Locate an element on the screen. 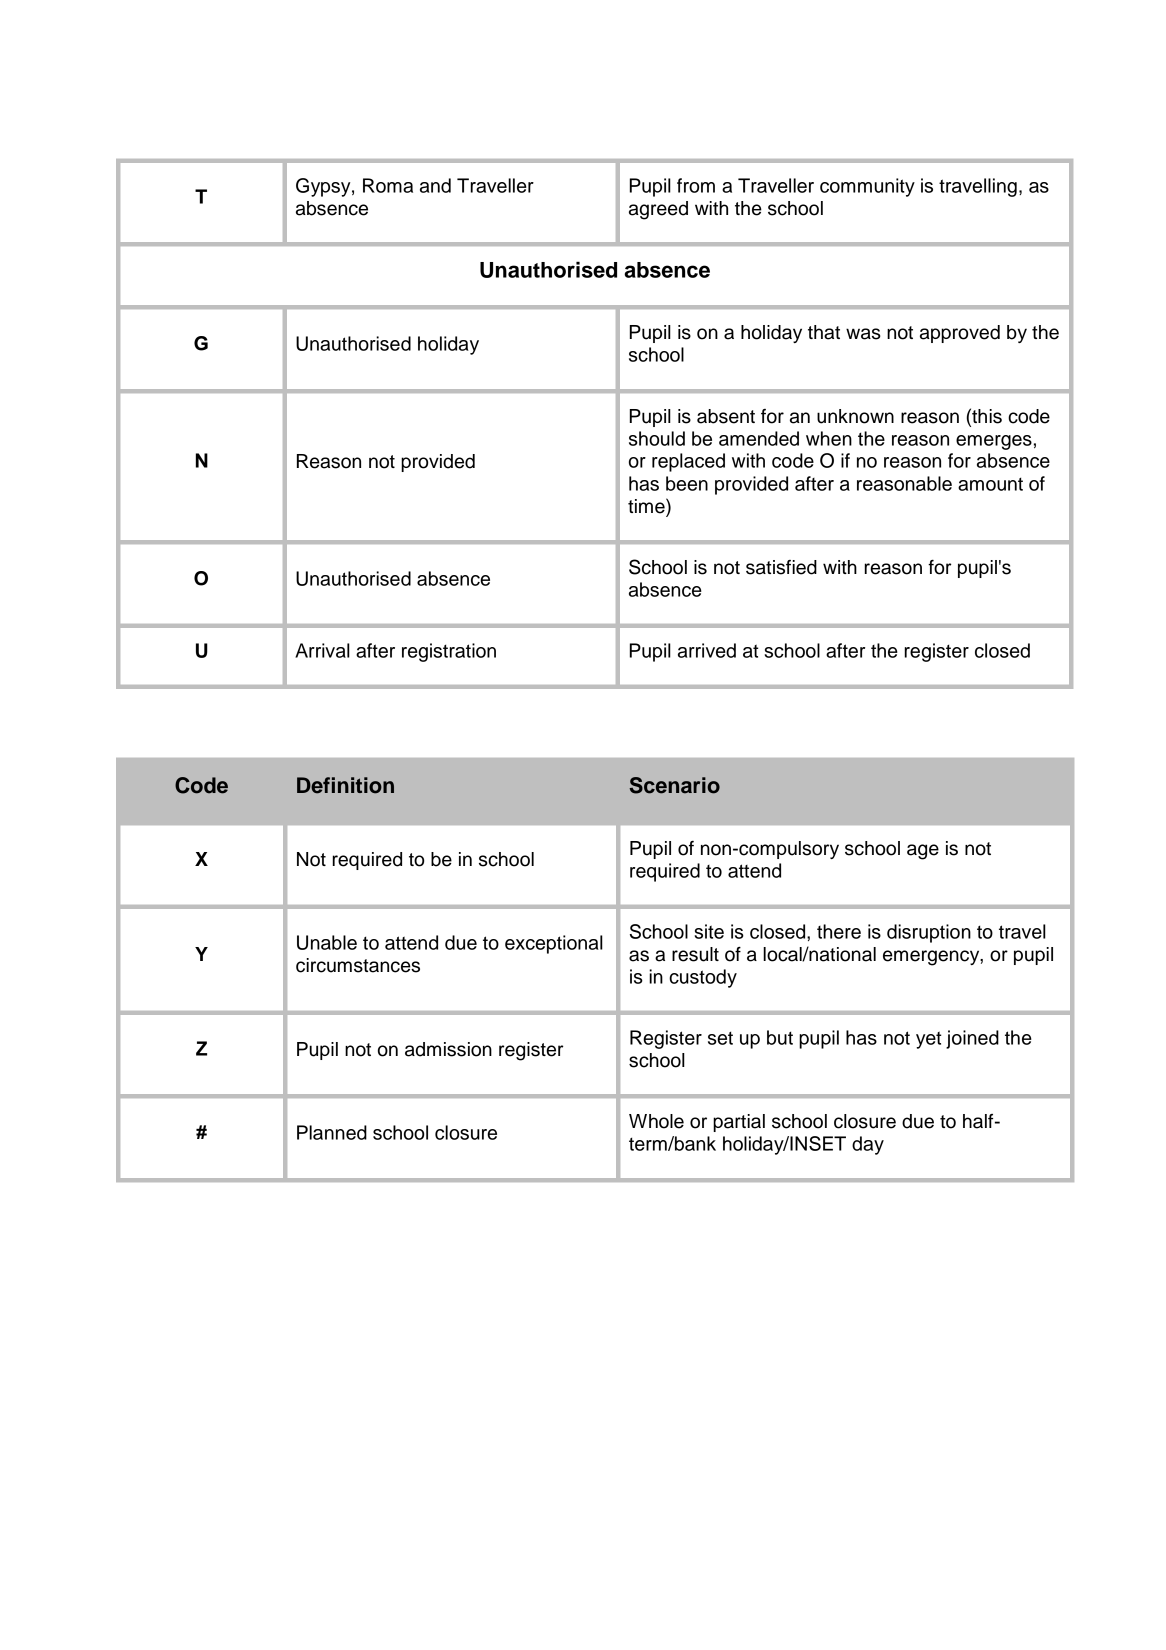 The height and width of the screenshot is (1650, 1166). Scenario is located at coordinates (674, 785).
